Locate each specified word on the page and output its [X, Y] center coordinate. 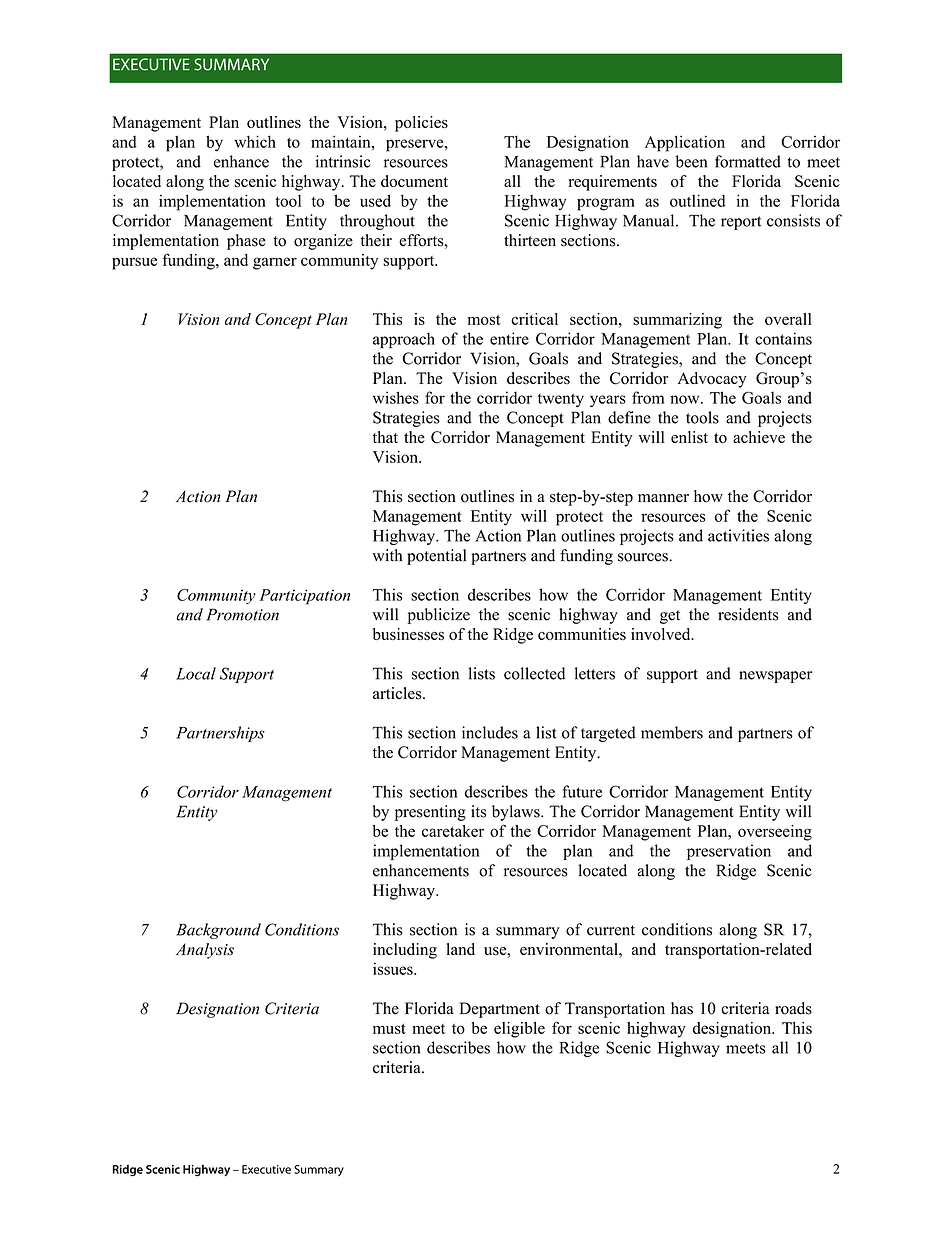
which [255, 141]
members [672, 732]
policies [421, 124]
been [691, 161]
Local [196, 673]
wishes [396, 397]
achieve [759, 437]
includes [490, 732]
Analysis [205, 951]
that [385, 437]
